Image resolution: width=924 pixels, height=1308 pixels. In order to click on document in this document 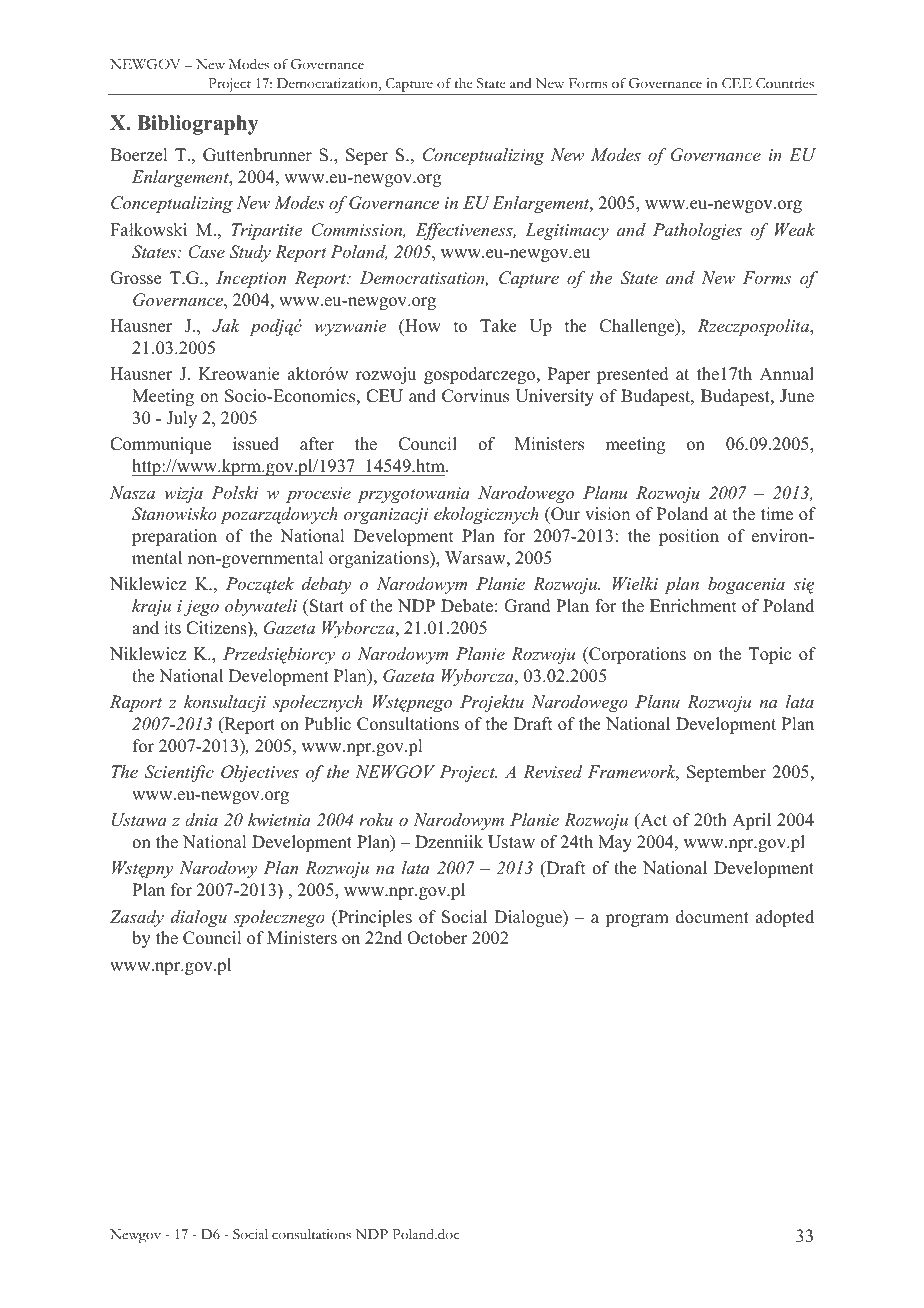, I will do `click(712, 917)`.
